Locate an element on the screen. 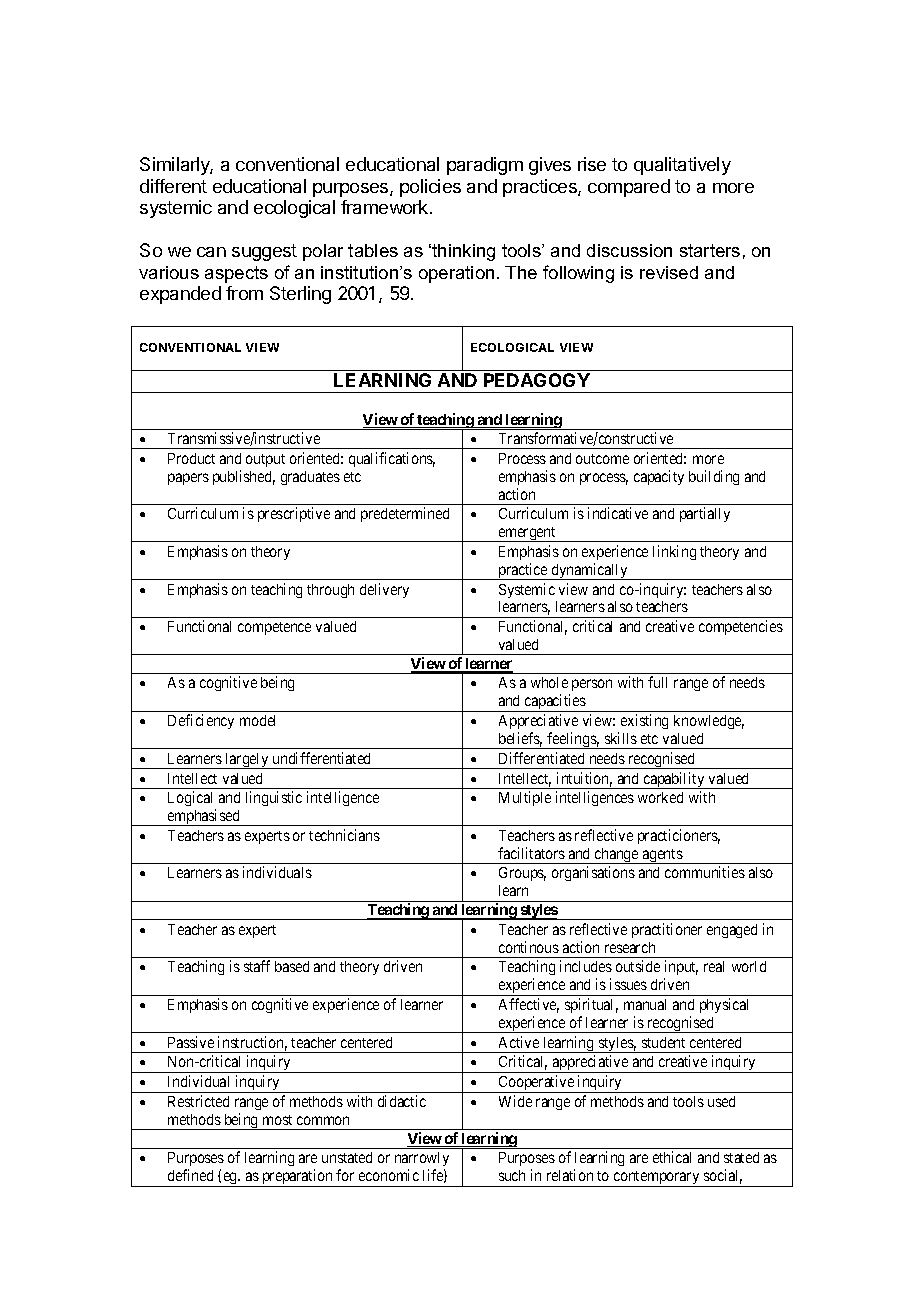 The width and height of the screenshot is (924, 1308). narrowly is located at coordinates (422, 1161).
